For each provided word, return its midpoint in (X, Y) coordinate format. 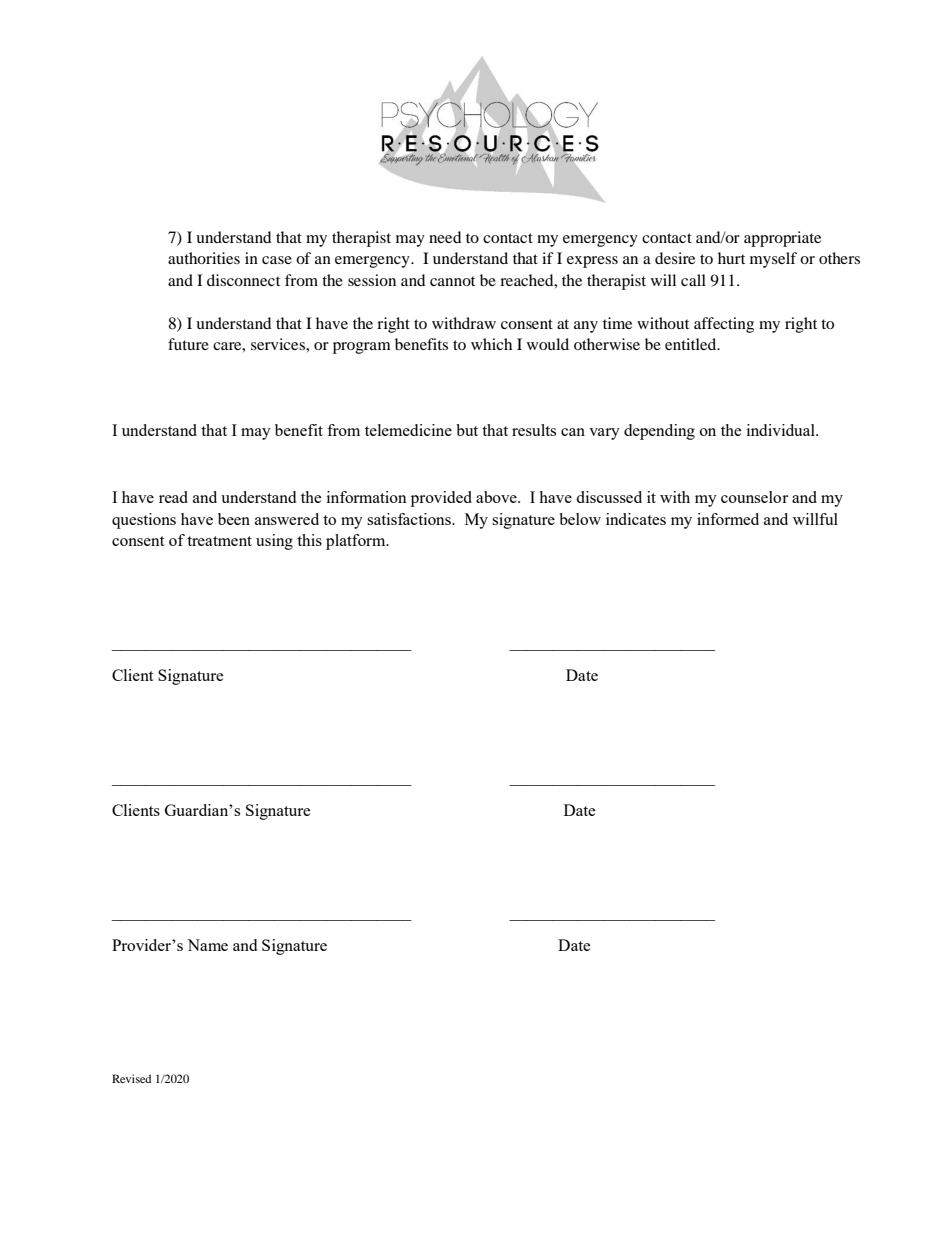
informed (728, 519)
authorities (204, 258)
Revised (131, 1078)
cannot (452, 281)
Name (207, 945)
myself (773, 260)
